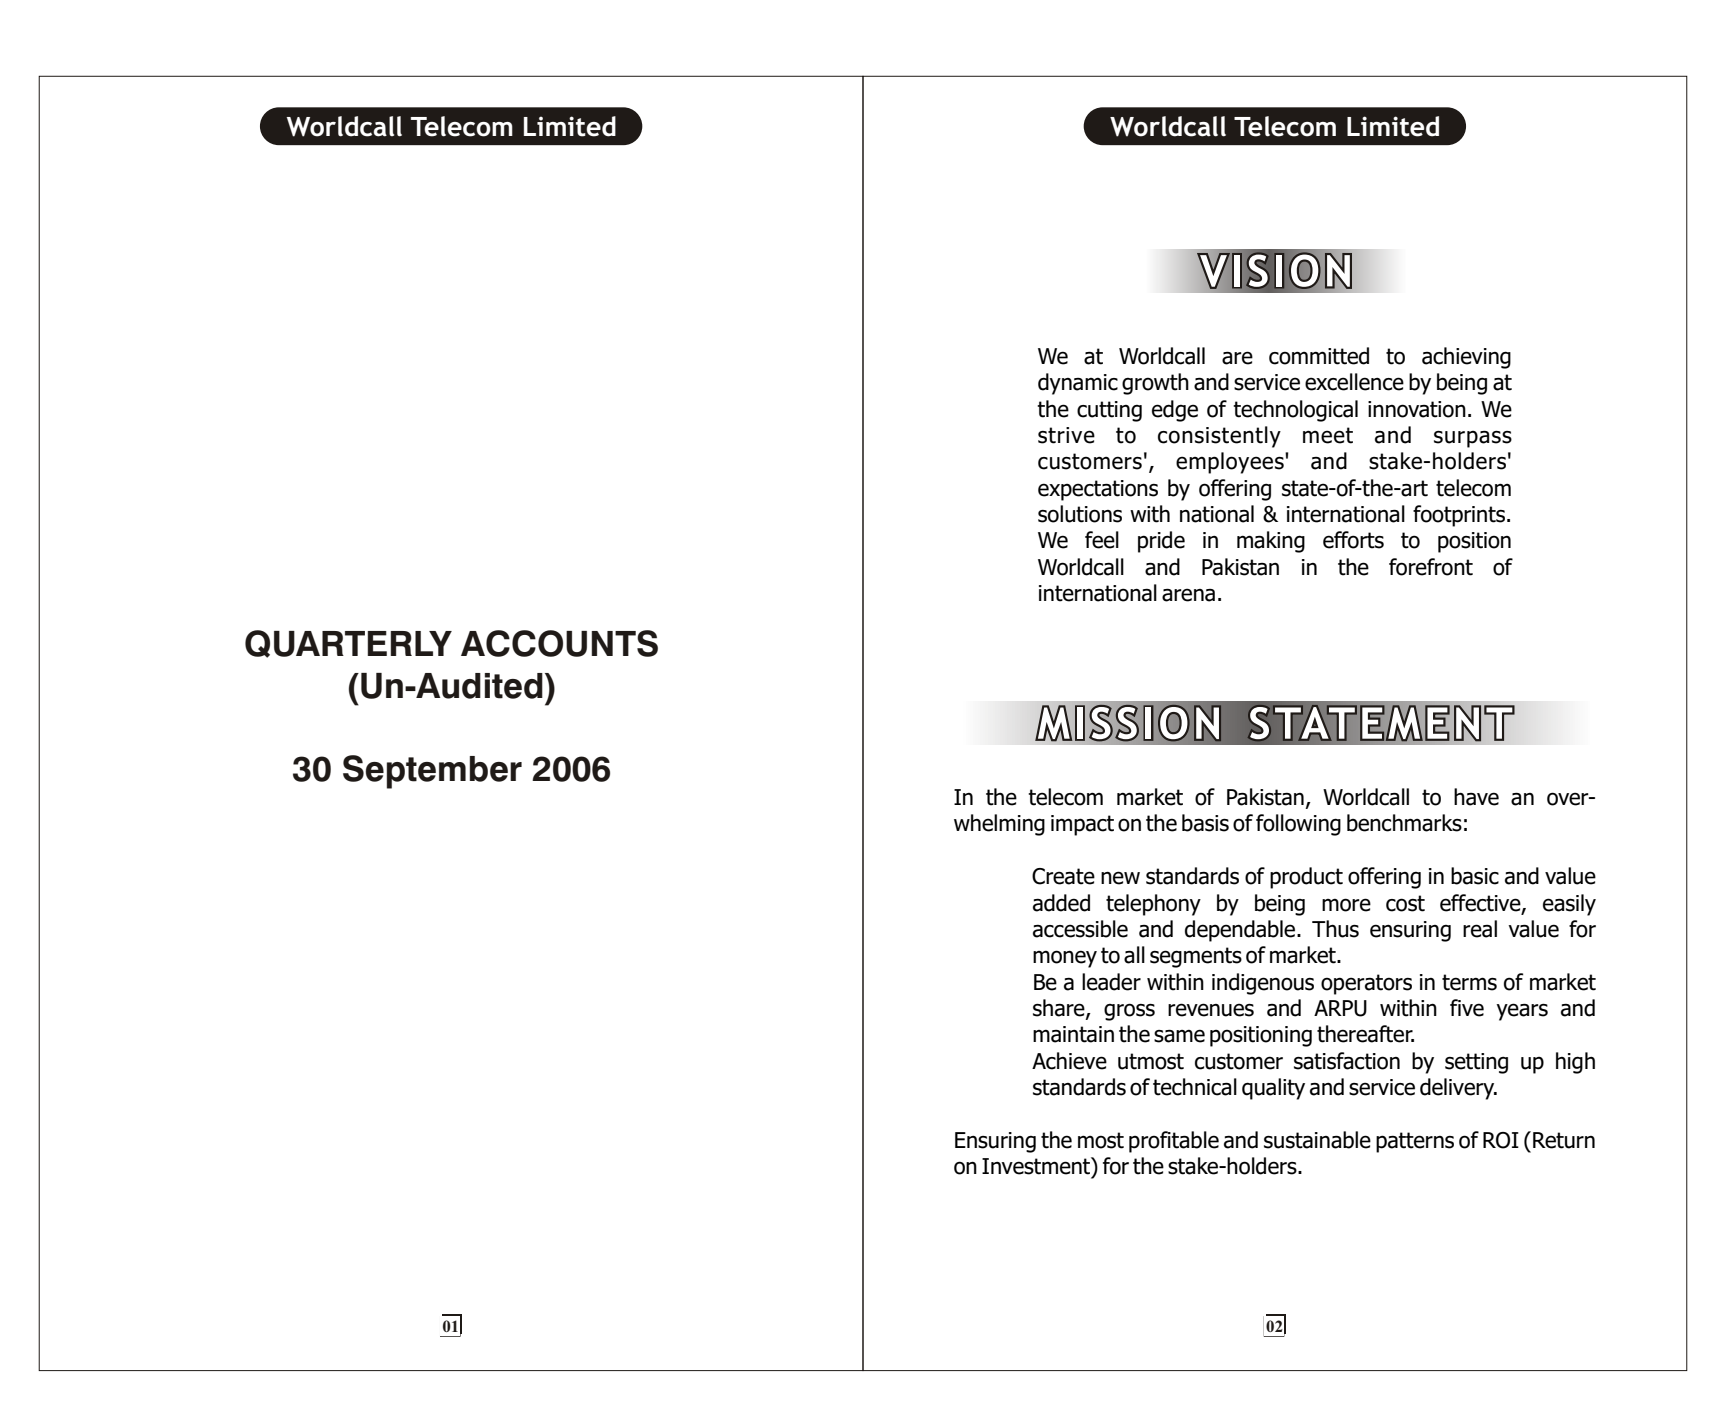 Image resolution: width=1726 pixels, height=1412 pixels. I want to click on real, so click(1480, 929).
